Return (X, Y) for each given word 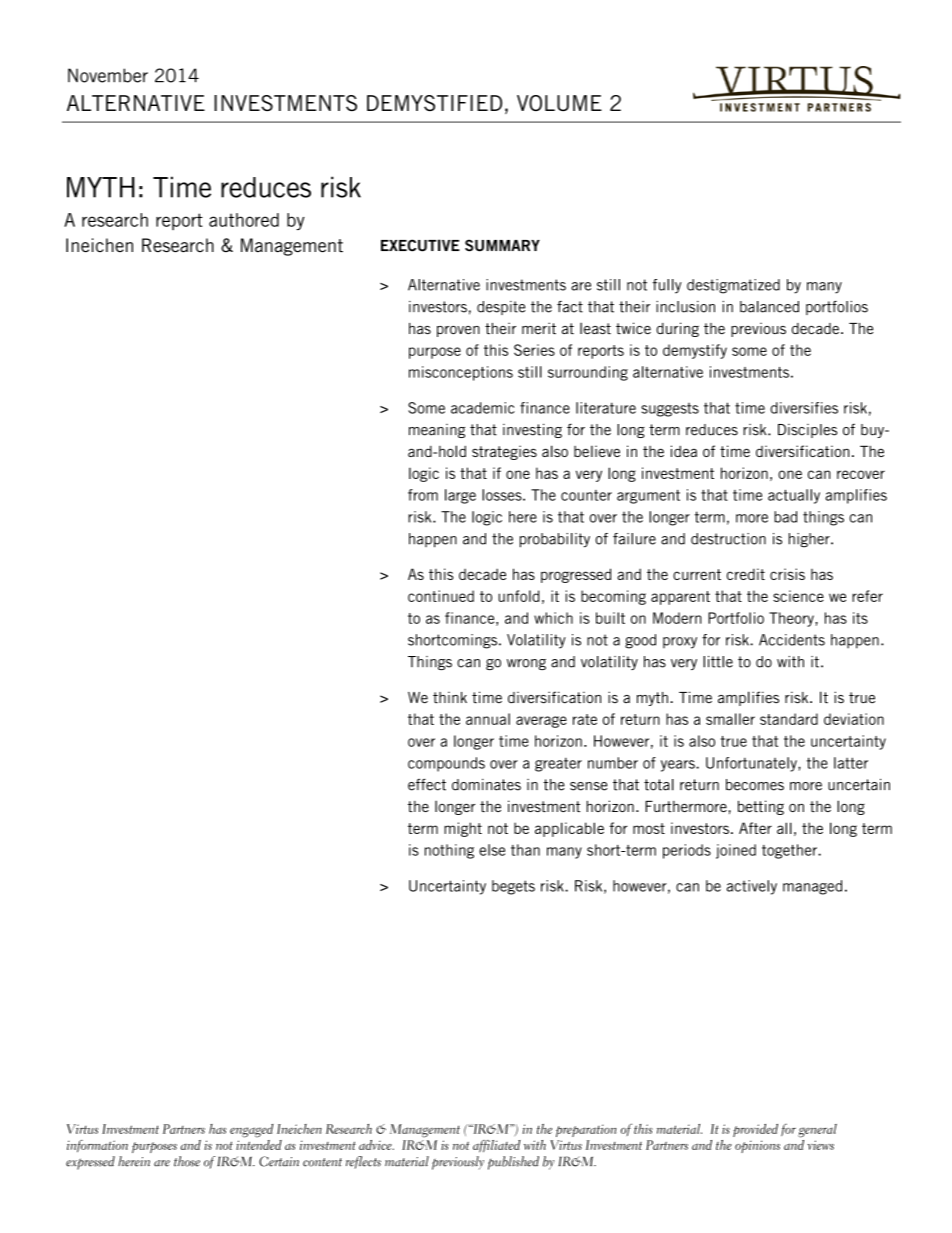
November (108, 75)
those (187, 1161)
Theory (792, 619)
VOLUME (559, 103)
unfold (518, 596)
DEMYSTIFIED (434, 103)
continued (441, 596)
